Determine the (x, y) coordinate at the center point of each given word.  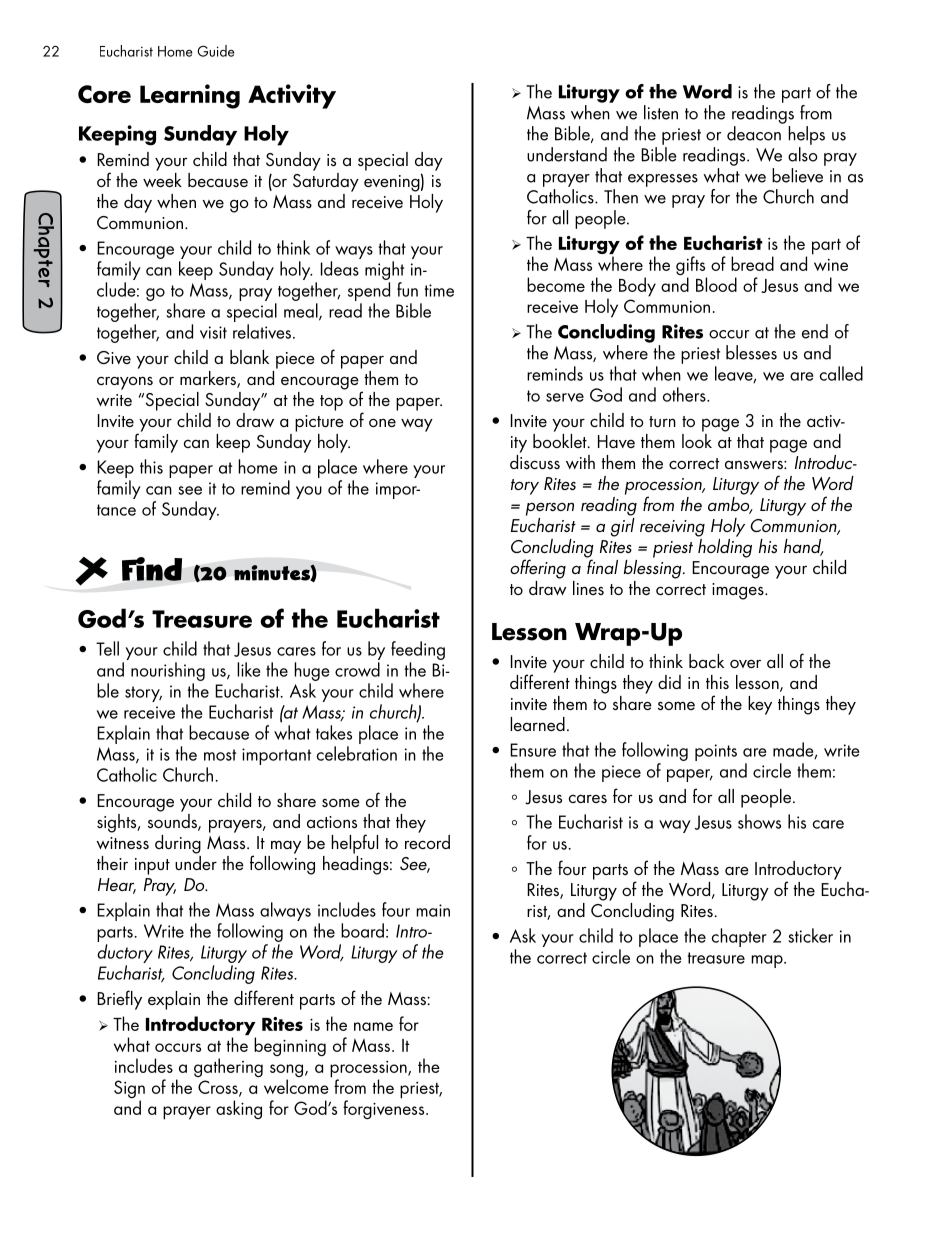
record (427, 840)
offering (538, 569)
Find (152, 569)
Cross (219, 1088)
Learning (190, 96)
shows (759, 821)
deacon (754, 133)
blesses (751, 352)
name (373, 1026)
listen (661, 112)
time (439, 290)
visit (213, 332)
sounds (173, 821)
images (739, 591)
